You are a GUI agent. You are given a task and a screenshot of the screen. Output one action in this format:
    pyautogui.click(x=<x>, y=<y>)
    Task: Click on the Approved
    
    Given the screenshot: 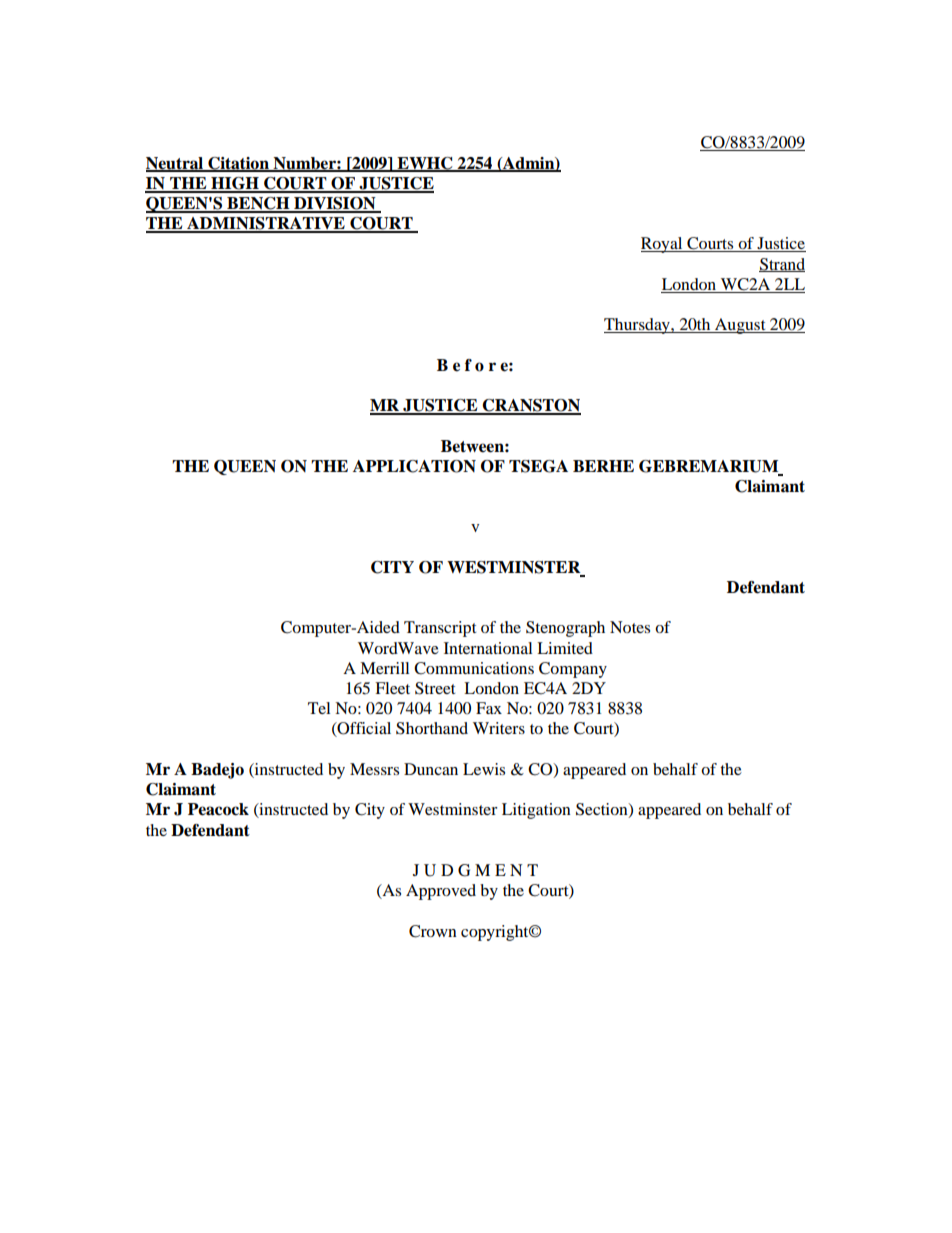 What is the action you would take?
    pyautogui.click(x=441, y=892)
